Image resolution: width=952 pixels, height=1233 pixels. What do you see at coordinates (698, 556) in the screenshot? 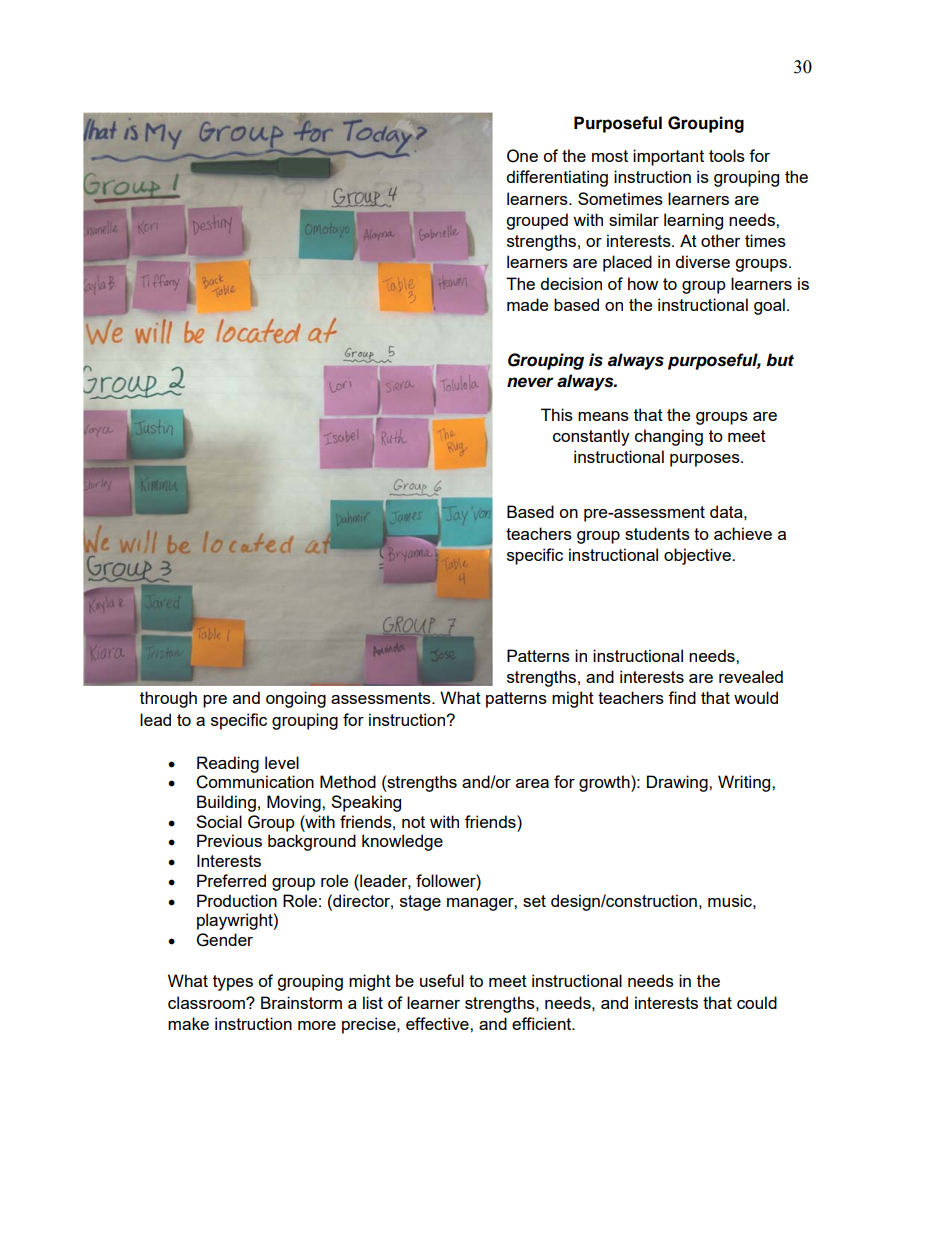
I see `objective` at bounding box center [698, 556].
